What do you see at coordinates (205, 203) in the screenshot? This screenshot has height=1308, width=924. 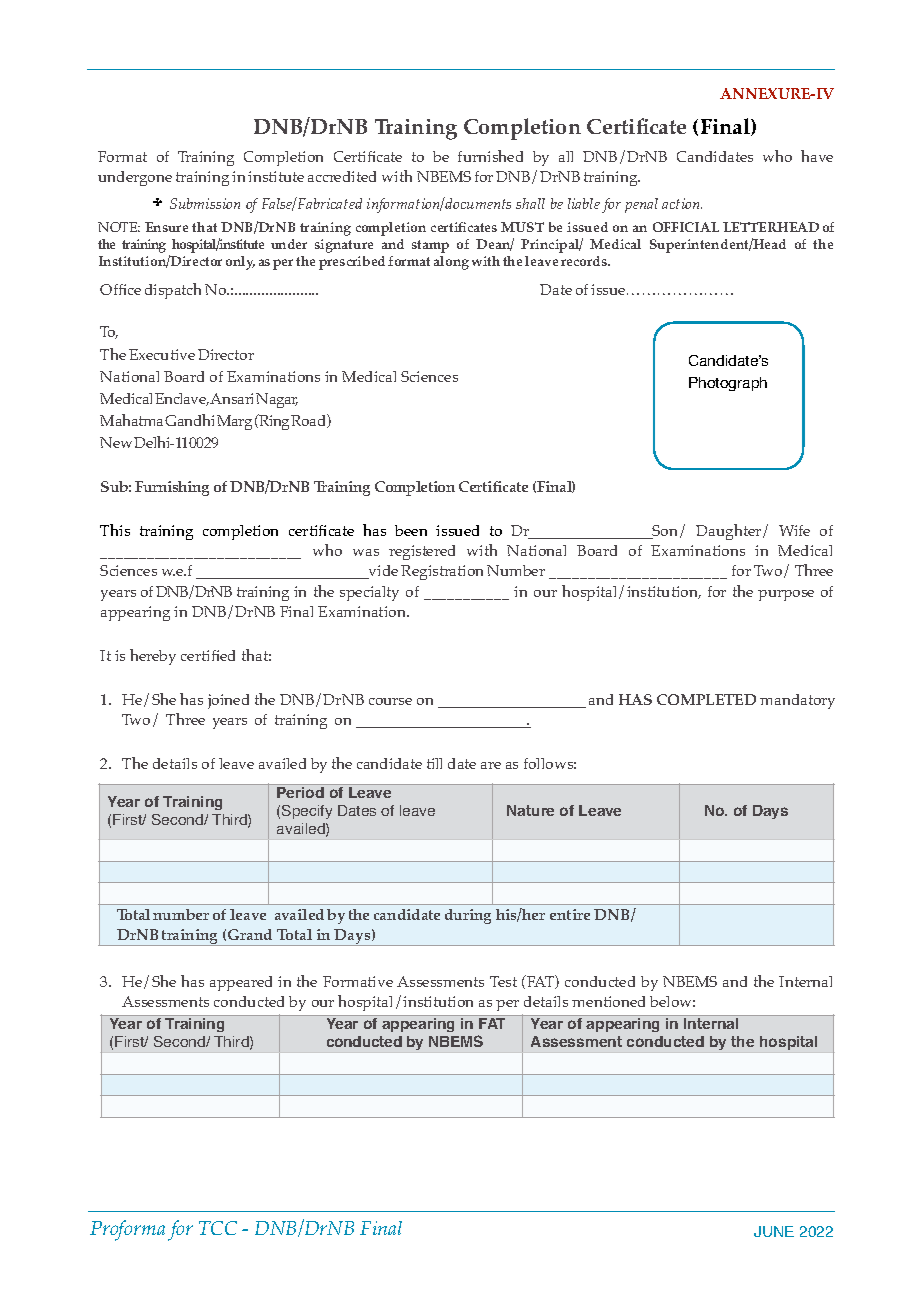 I see `Submission` at bounding box center [205, 203].
